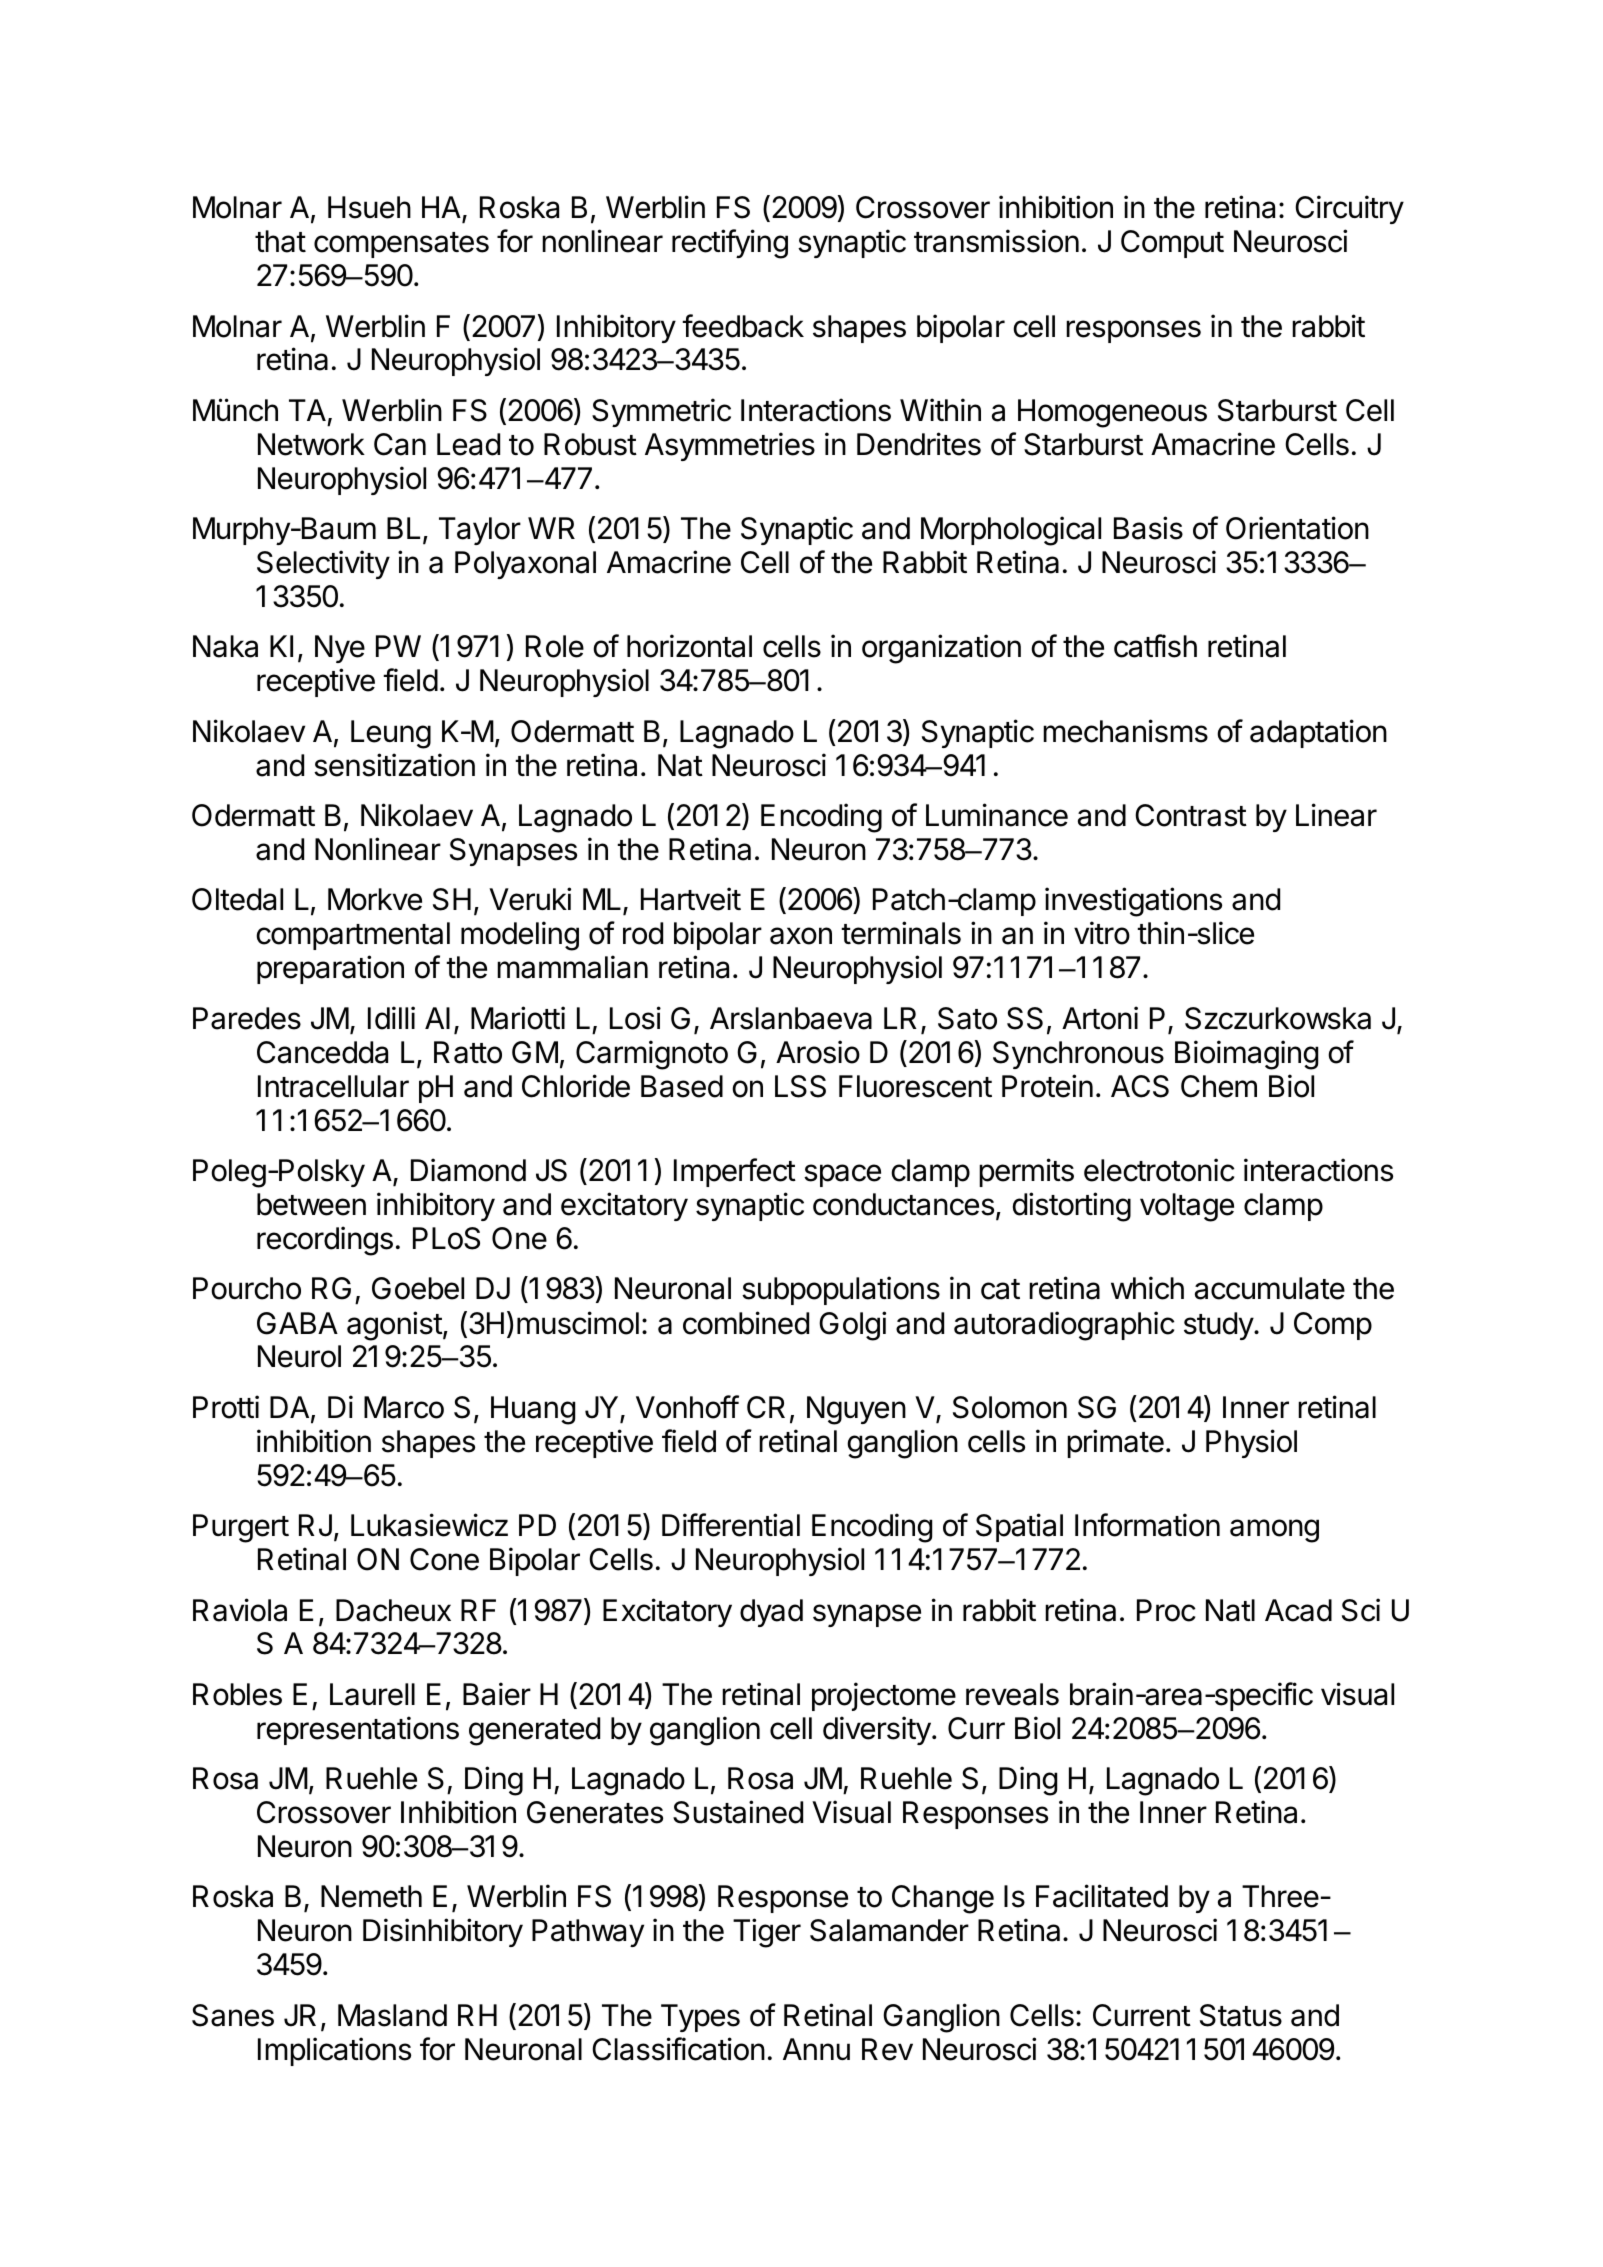 This screenshot has height=2267, width=1603. Describe the element at coordinates (1349, 209) in the screenshot. I see `Circuitry` at that location.
